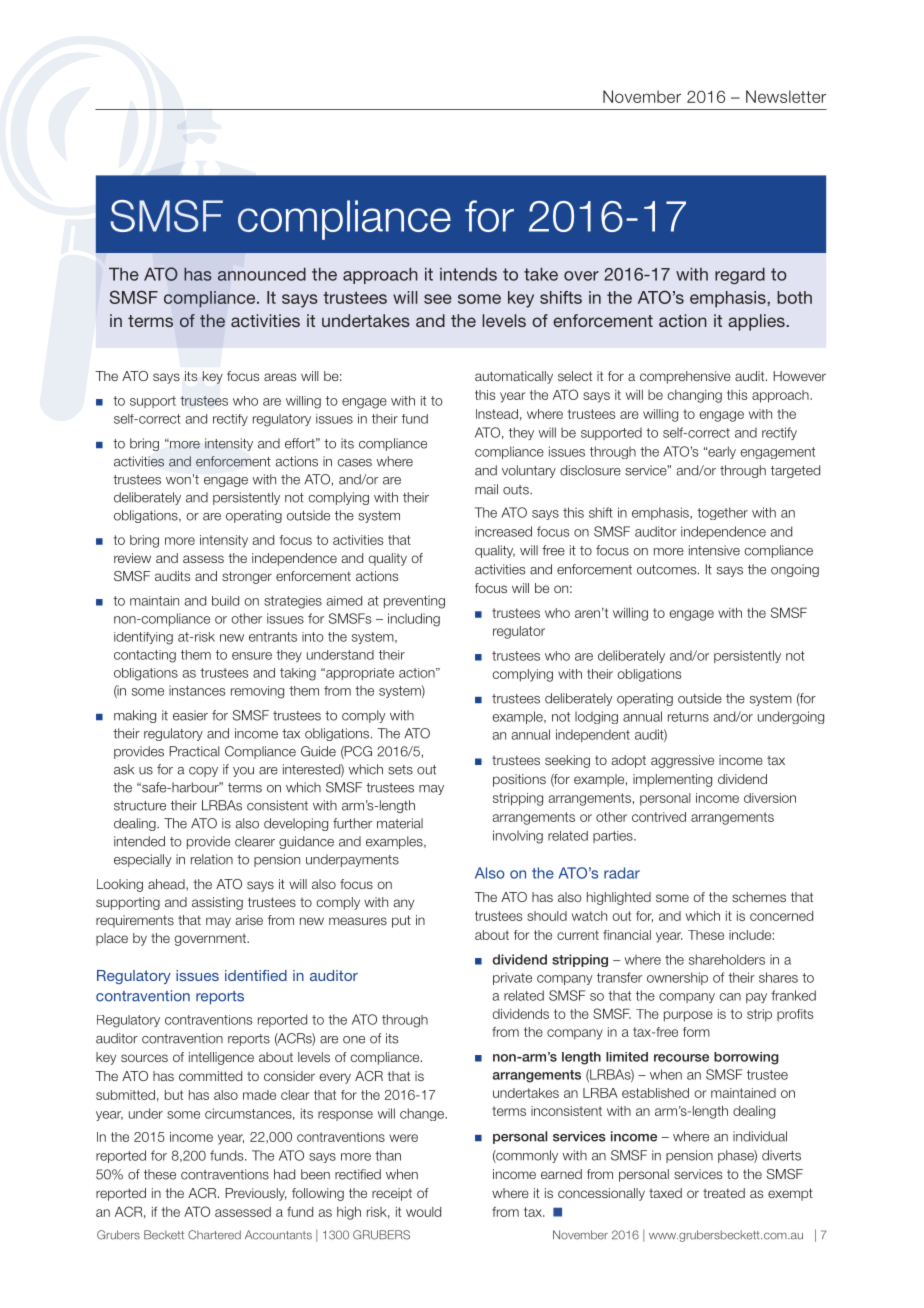  Describe the element at coordinates (401, 921) in the screenshot. I see `put` at that location.
